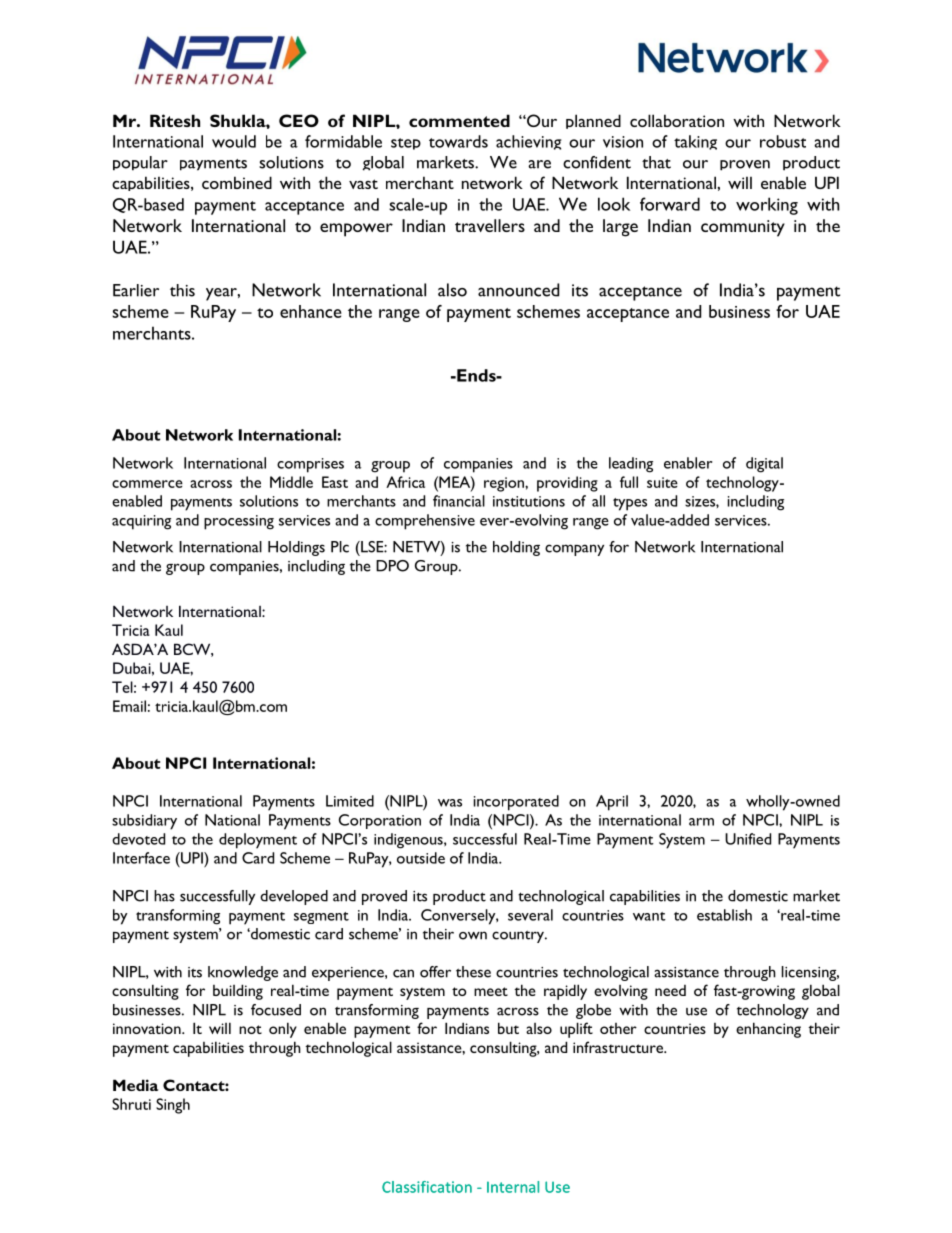 This document has width=952, height=1233. What do you see at coordinates (392, 566) in the document?
I see `DPO` at bounding box center [392, 566].
